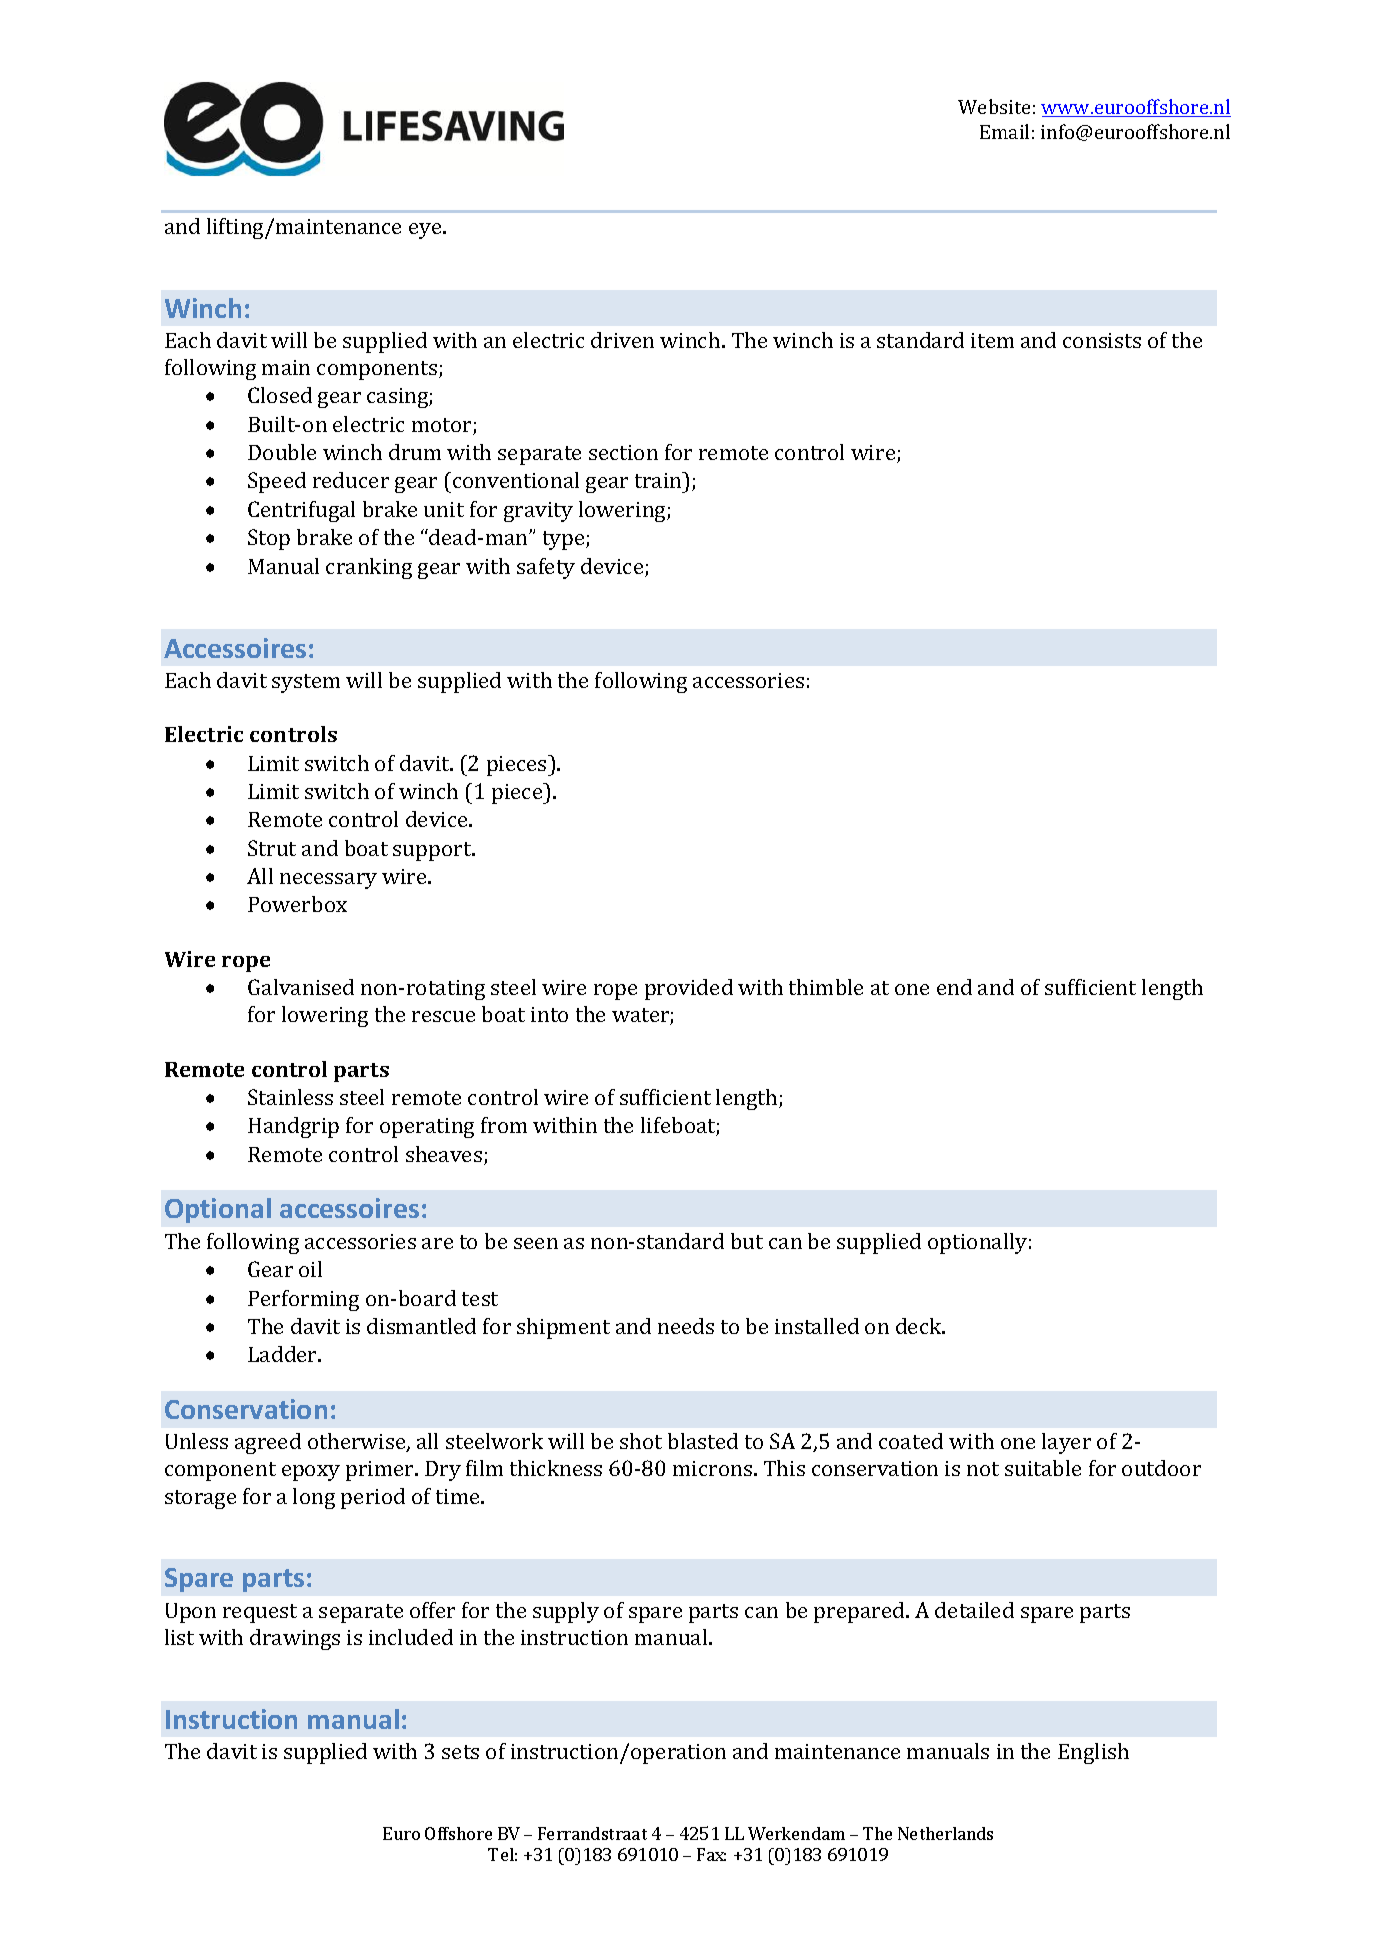  Describe the element at coordinates (711, 1854) in the image. I see `Fax` at that location.
